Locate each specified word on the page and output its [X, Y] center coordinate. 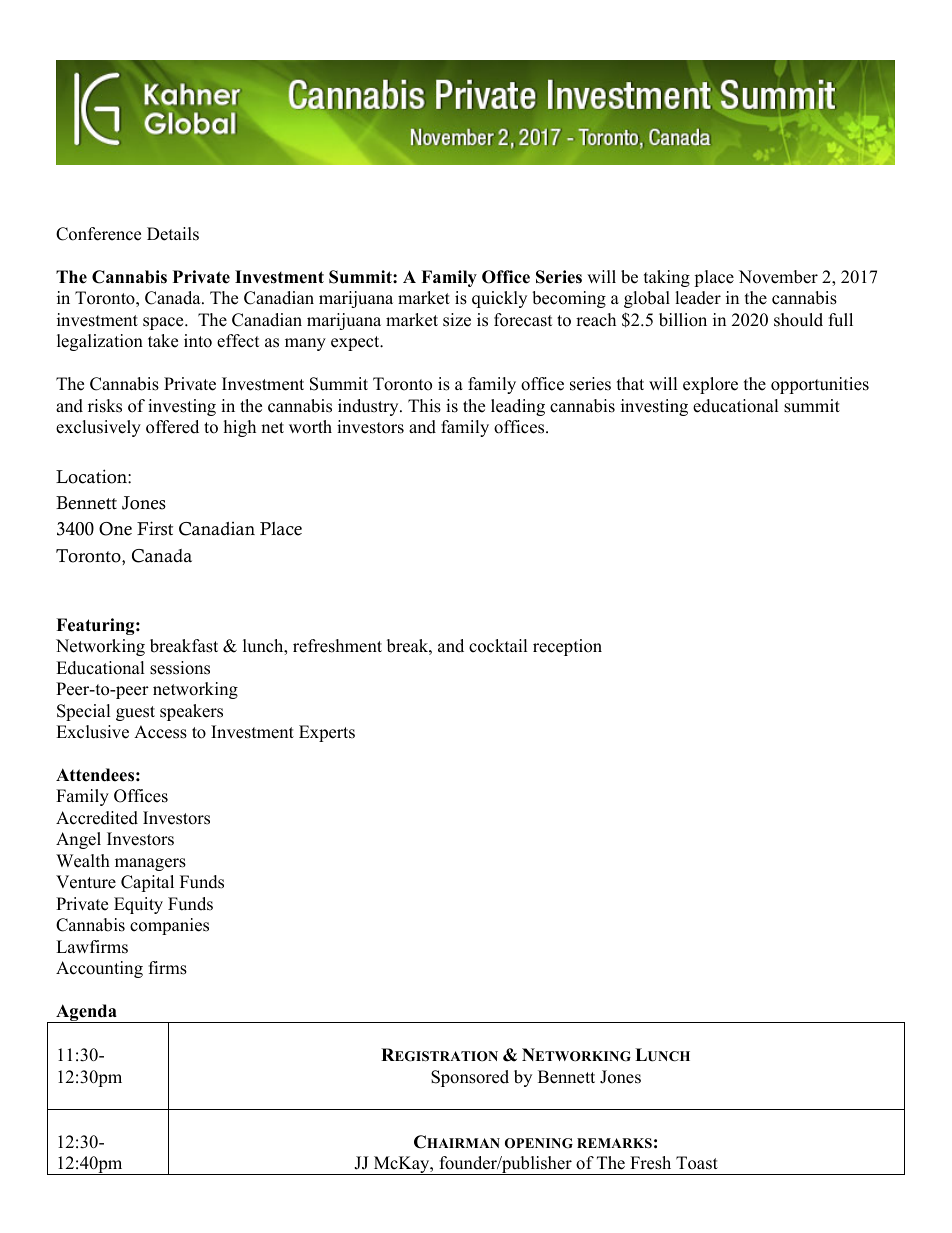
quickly [499, 299]
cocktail [498, 646]
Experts [327, 733]
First [155, 528]
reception [567, 647]
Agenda [86, 1013]
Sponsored [470, 1078]
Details [173, 234]
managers [150, 864]
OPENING [539, 1143]
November [778, 277]
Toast [697, 1163]
